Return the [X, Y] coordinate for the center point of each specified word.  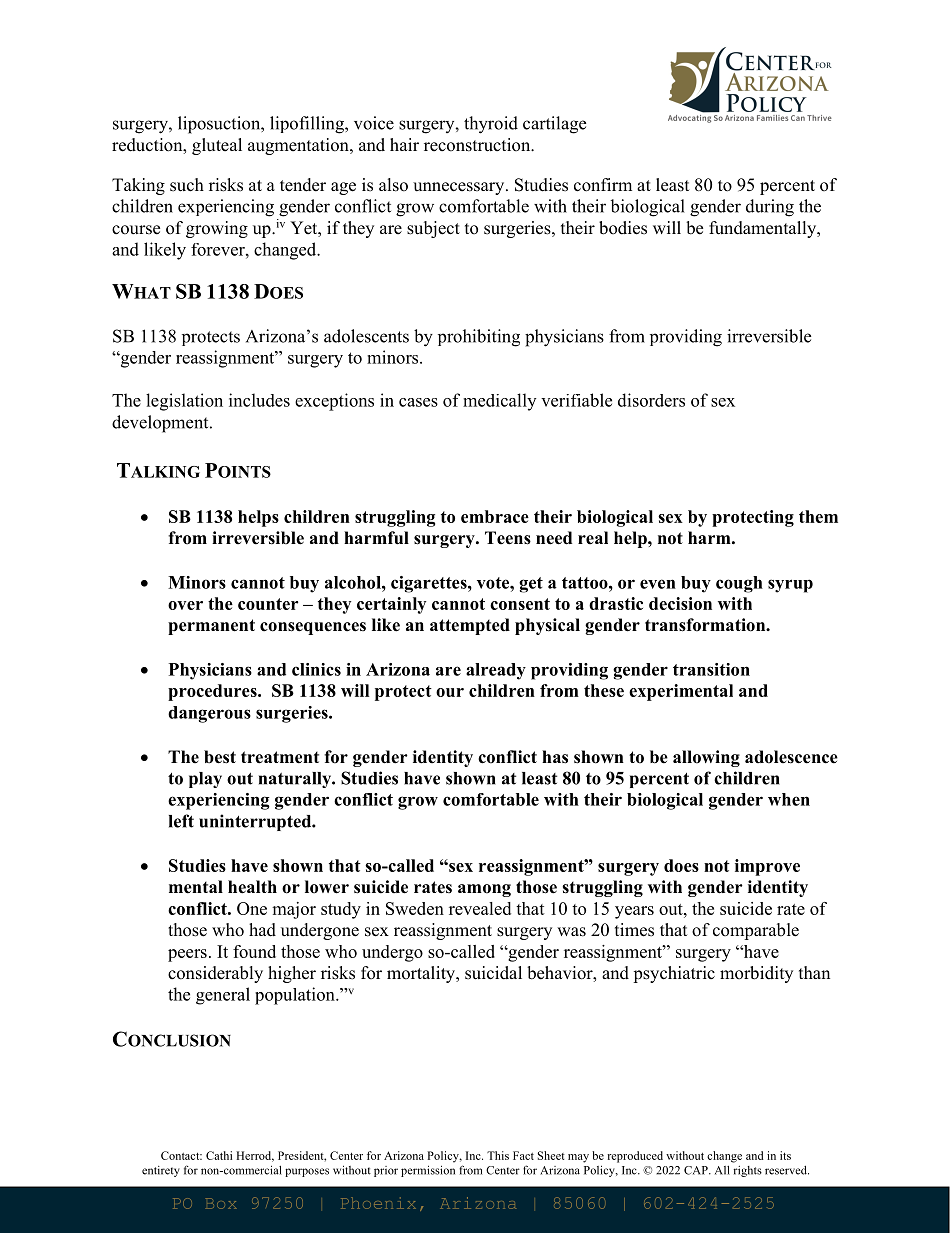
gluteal [217, 146]
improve [767, 867]
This [498, 1155]
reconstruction [478, 145]
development [161, 424]
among [484, 890]
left [181, 821]
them [818, 516]
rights [747, 1171]
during [770, 208]
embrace [495, 516]
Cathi [219, 1155]
